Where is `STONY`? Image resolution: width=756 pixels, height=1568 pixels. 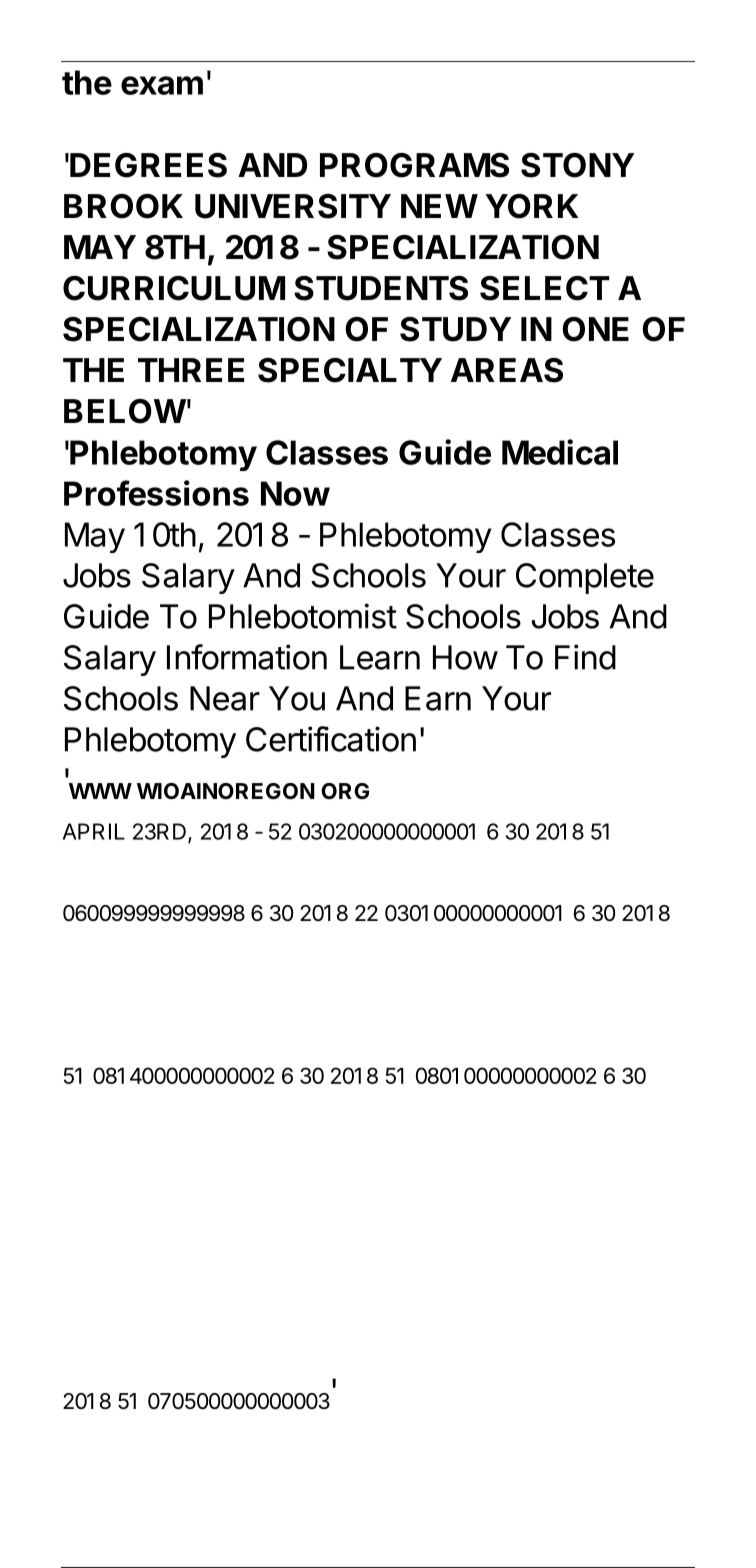
STONY is located at coordinates (577, 165).
